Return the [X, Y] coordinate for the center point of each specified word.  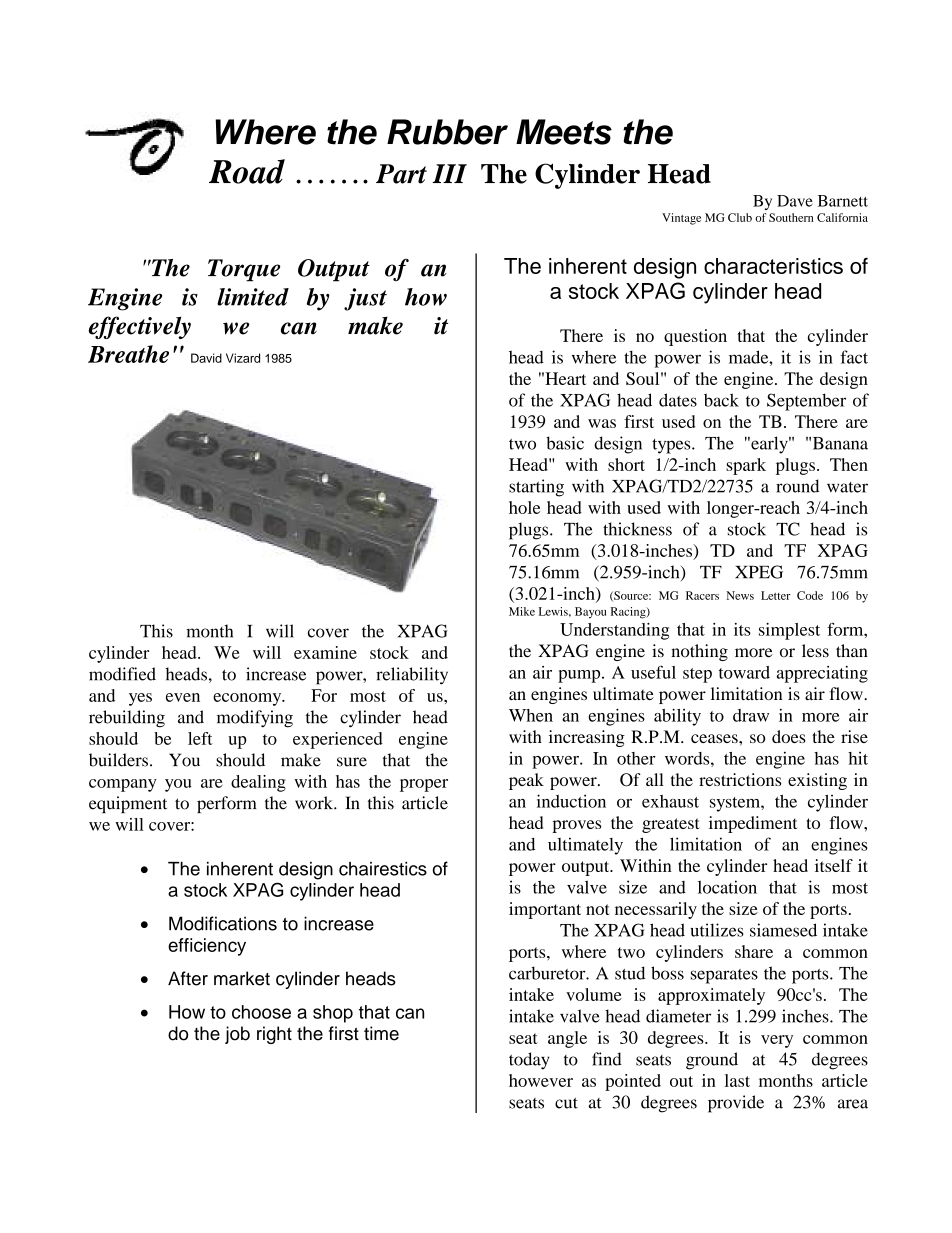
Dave [795, 201]
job [237, 1035]
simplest [789, 631]
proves [576, 826]
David [206, 358]
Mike [522, 611]
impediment [753, 824]
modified [122, 674]
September [806, 402]
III [449, 173]
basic [565, 443]
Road [247, 171]
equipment [128, 804]
